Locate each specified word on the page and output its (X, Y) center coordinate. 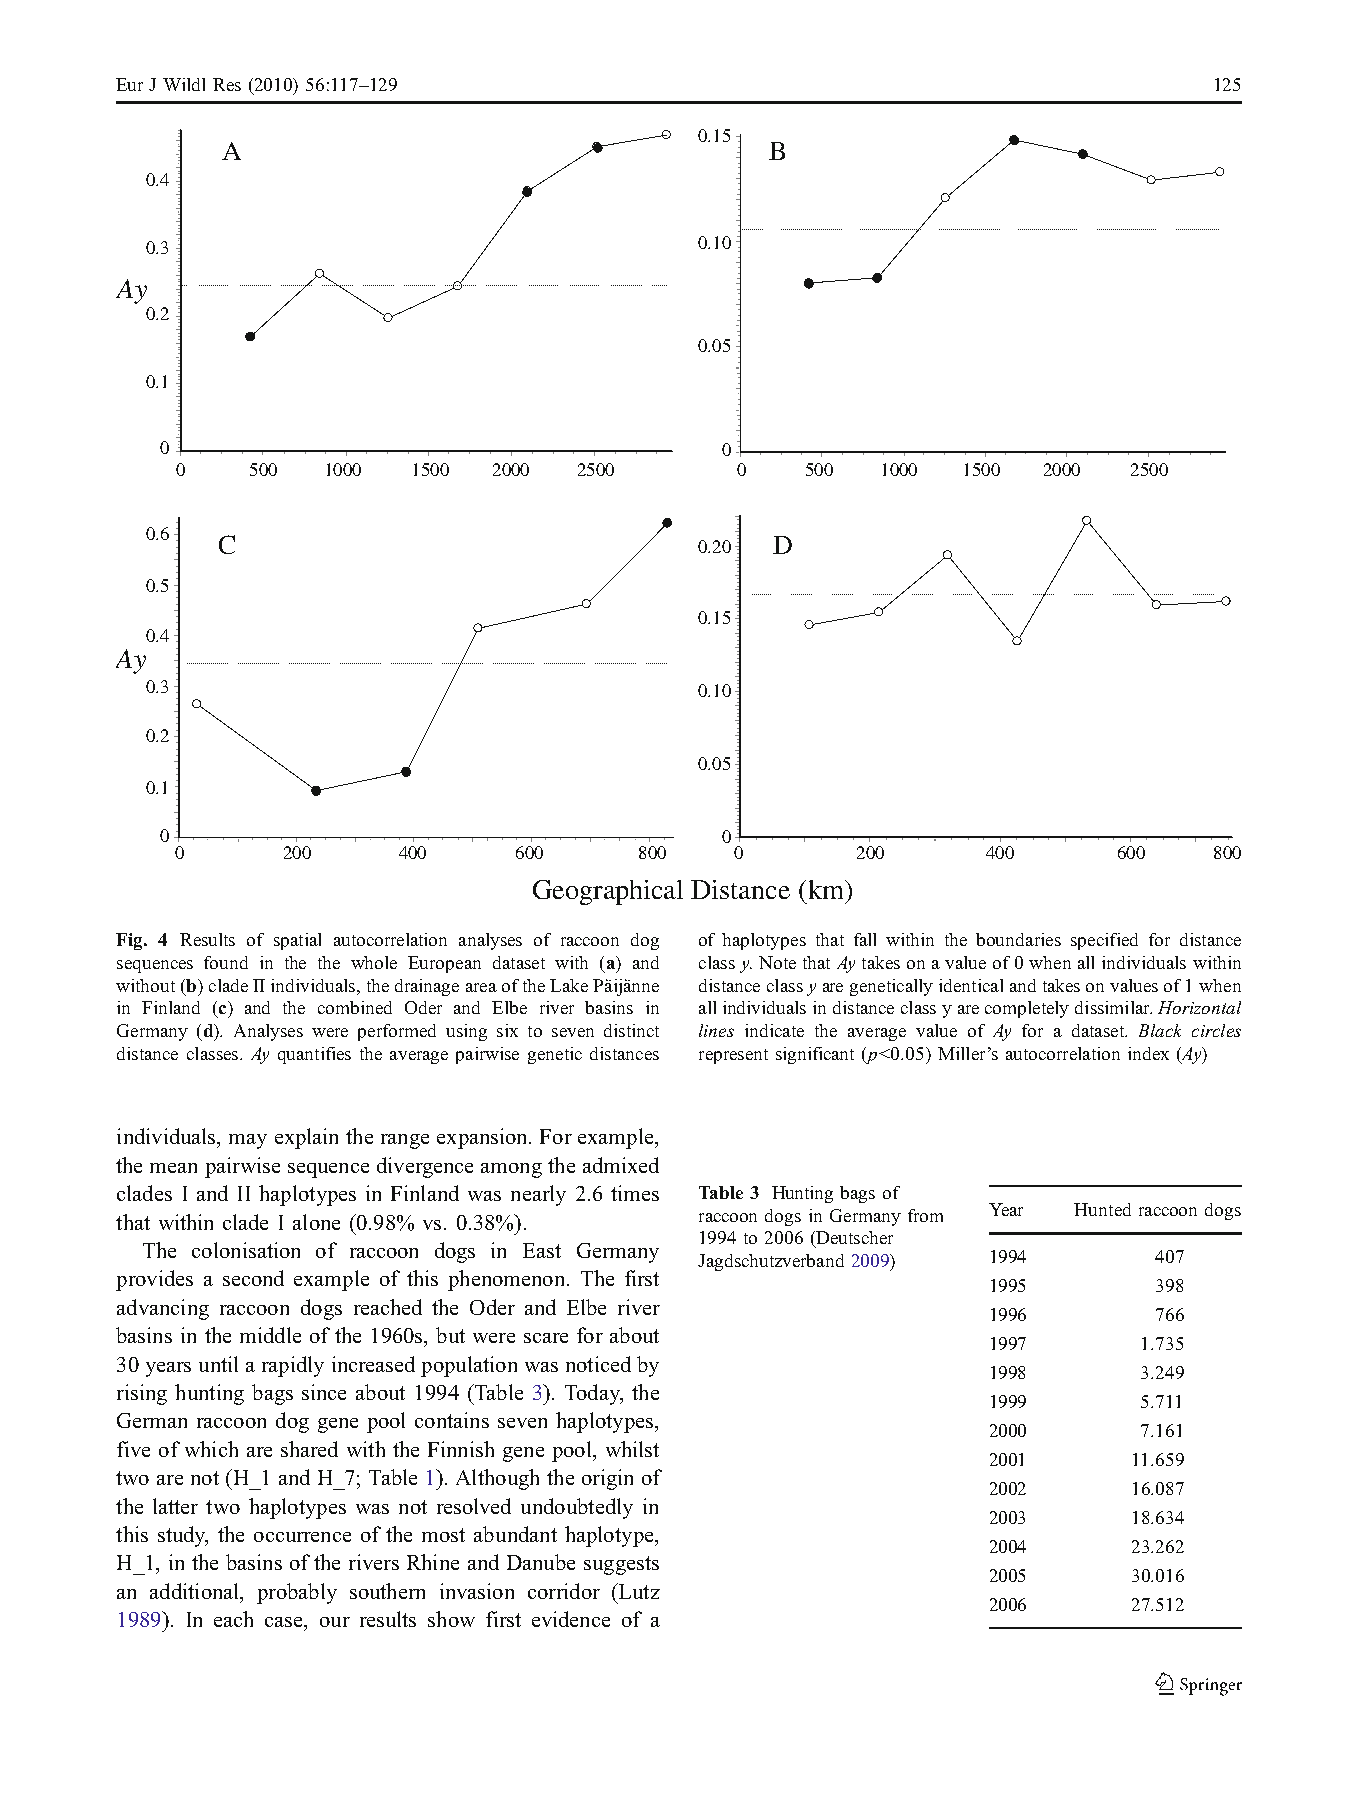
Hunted (1102, 1209)
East (542, 1250)
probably (297, 1593)
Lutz (638, 1591)
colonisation (246, 1250)
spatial (297, 941)
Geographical (608, 892)
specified (1104, 941)
